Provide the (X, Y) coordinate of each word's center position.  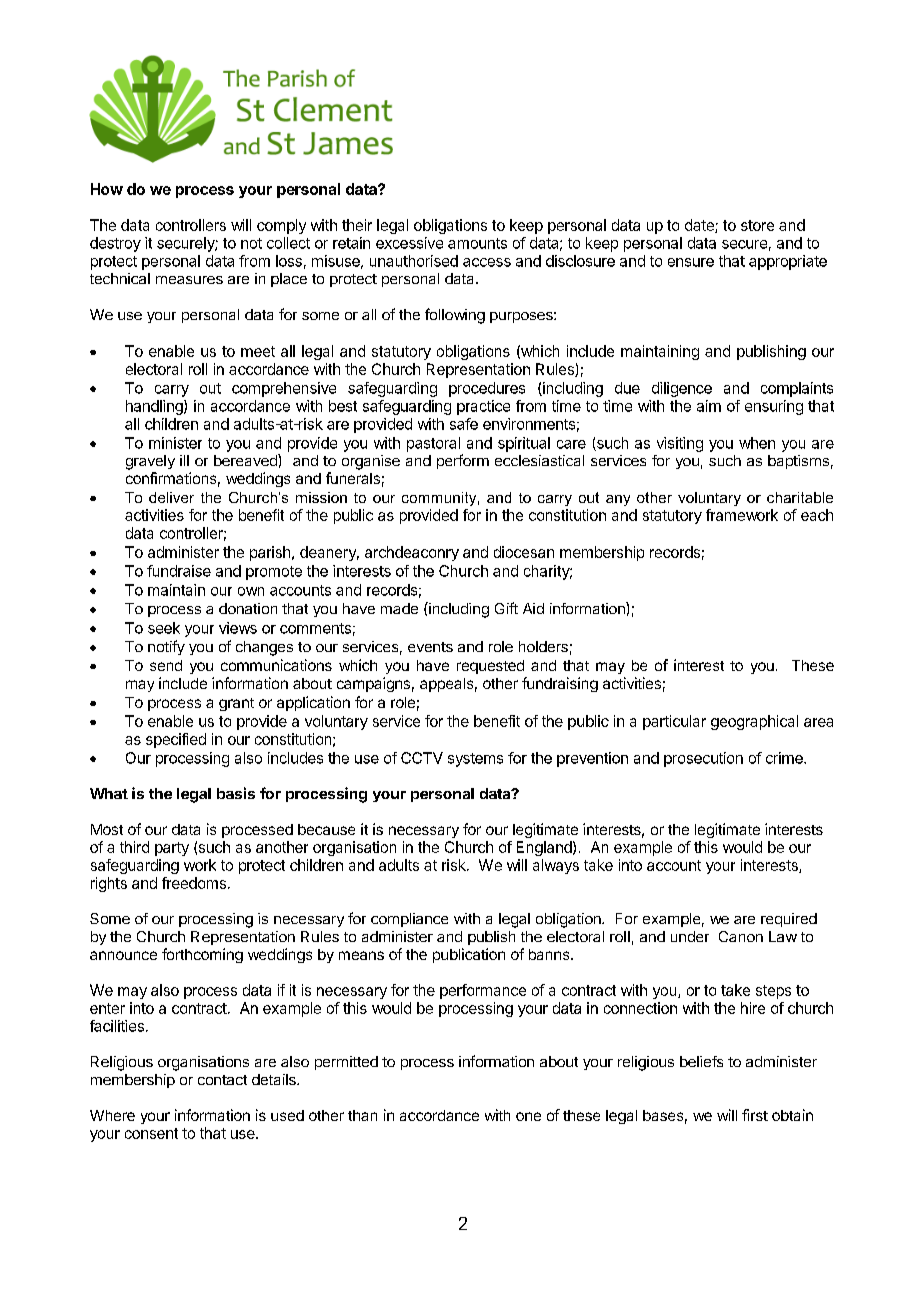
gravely (150, 462)
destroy (115, 244)
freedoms (194, 883)
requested (490, 667)
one (528, 1116)
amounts (477, 243)
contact (222, 1080)
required (789, 920)
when (757, 443)
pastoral (433, 444)
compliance (409, 920)
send (166, 665)
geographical (754, 722)
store (757, 225)
